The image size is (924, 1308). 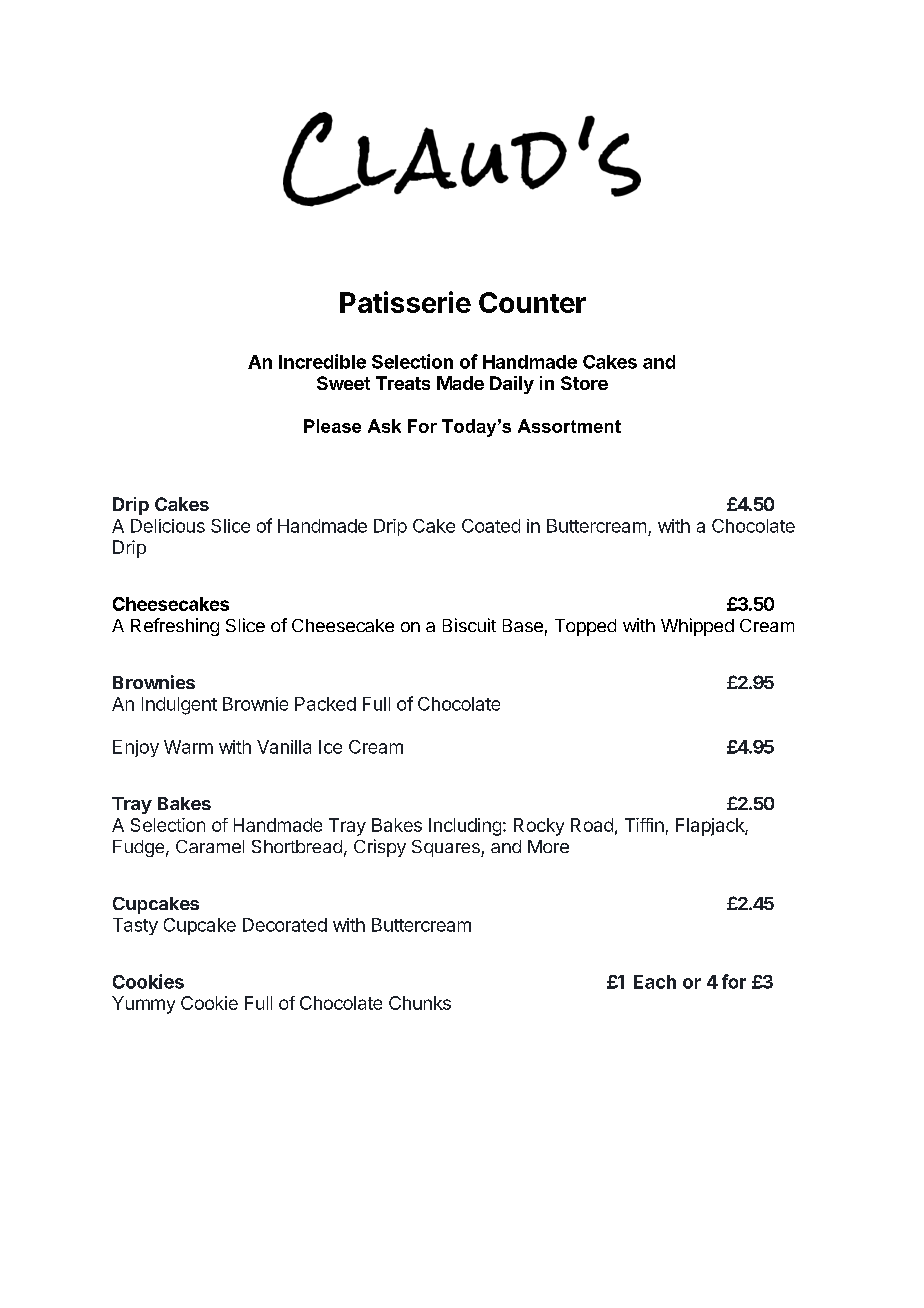 I want to click on Including, so click(x=465, y=827).
